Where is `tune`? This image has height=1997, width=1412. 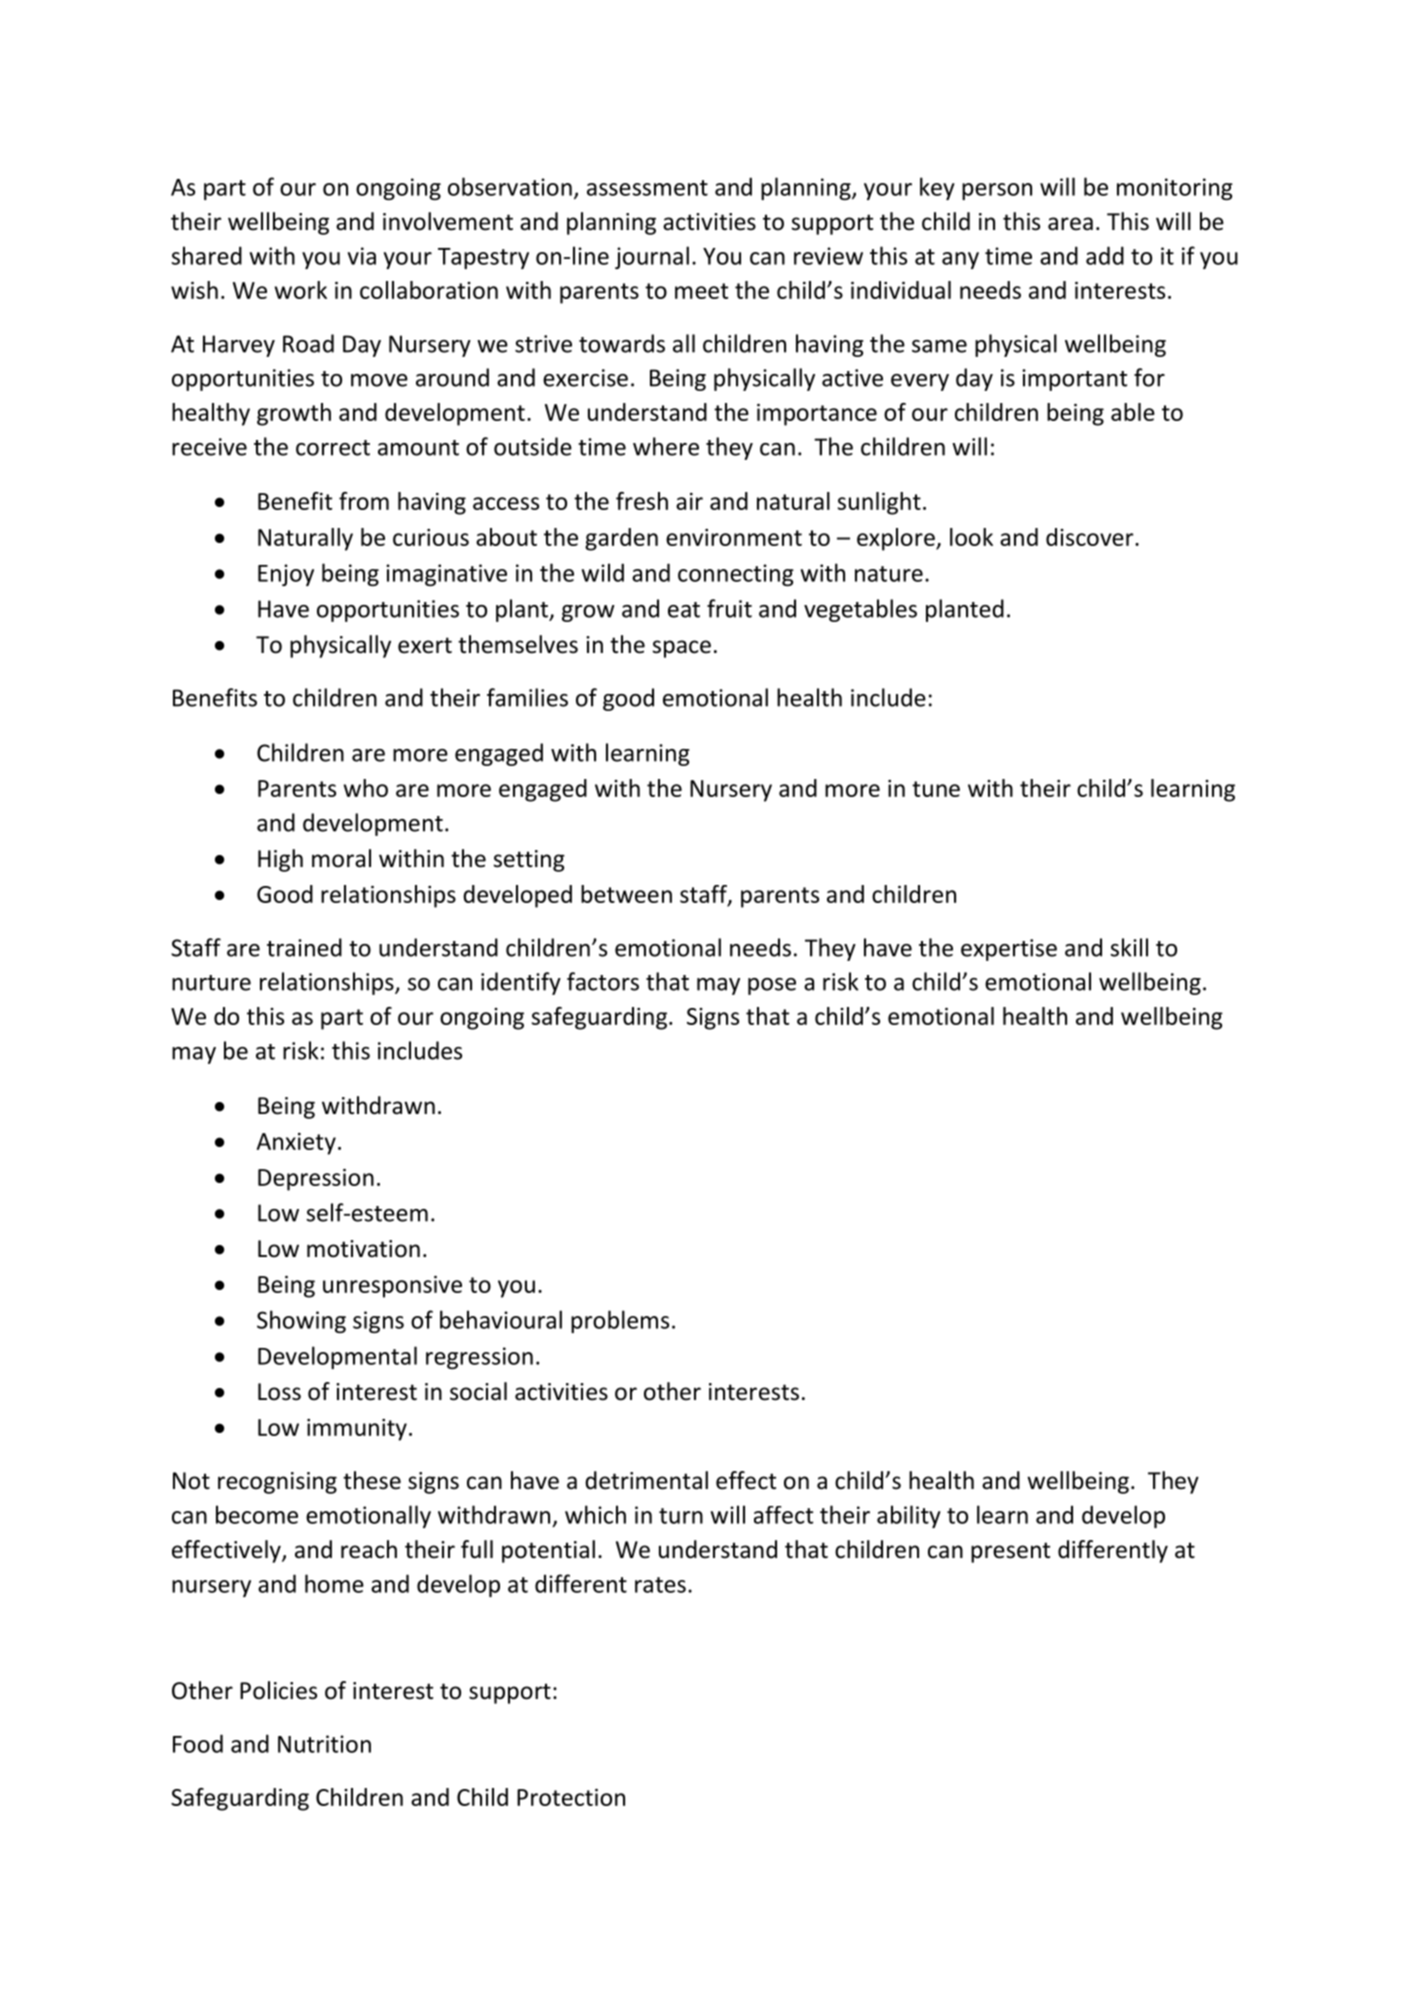
tune is located at coordinates (936, 789).
